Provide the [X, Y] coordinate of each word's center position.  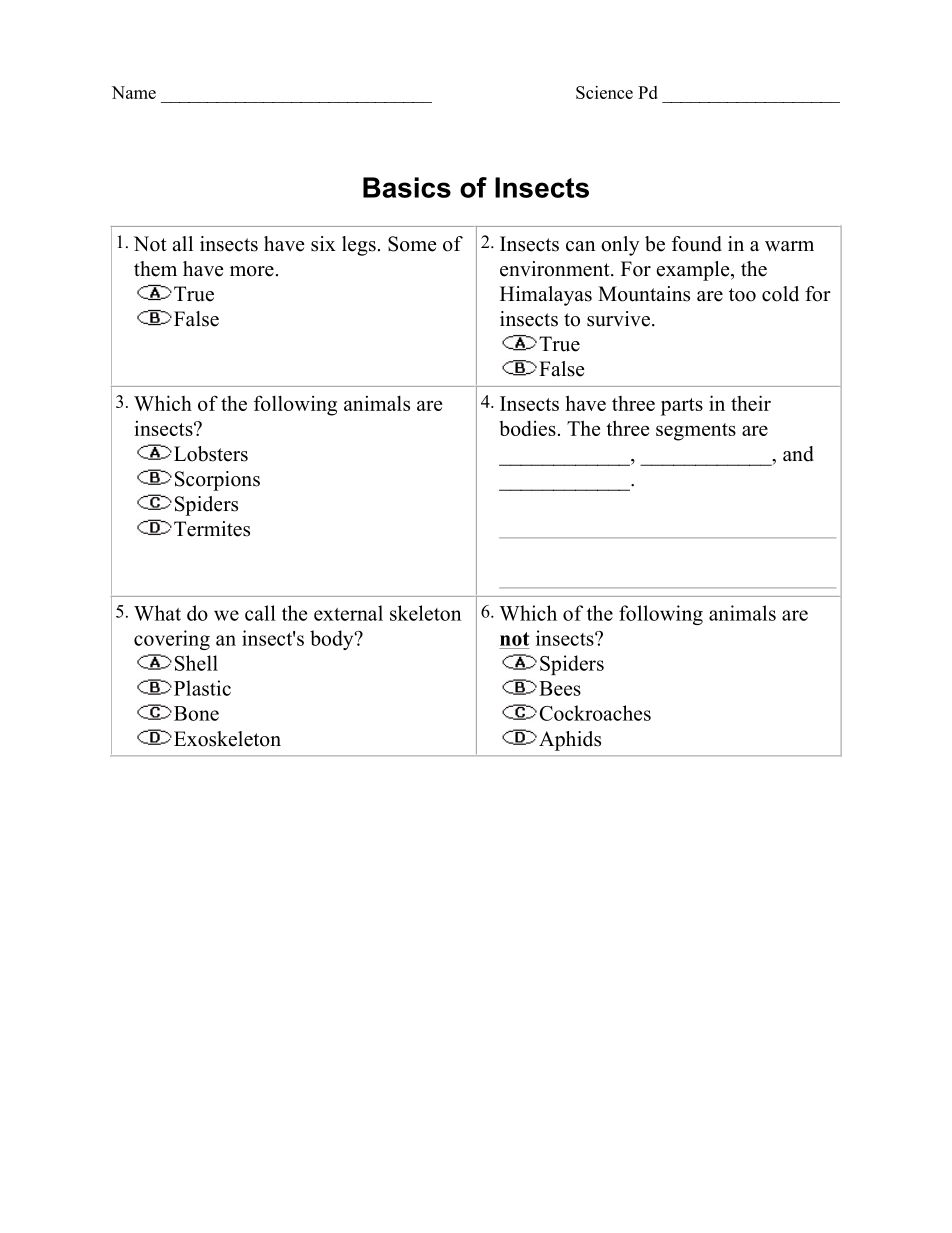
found [697, 244]
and [798, 454]
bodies [527, 428]
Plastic [201, 688]
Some [412, 244]
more [252, 271]
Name [134, 92]
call [260, 613]
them [155, 269]
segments [696, 432]
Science [604, 92]
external [348, 613]
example [694, 271]
